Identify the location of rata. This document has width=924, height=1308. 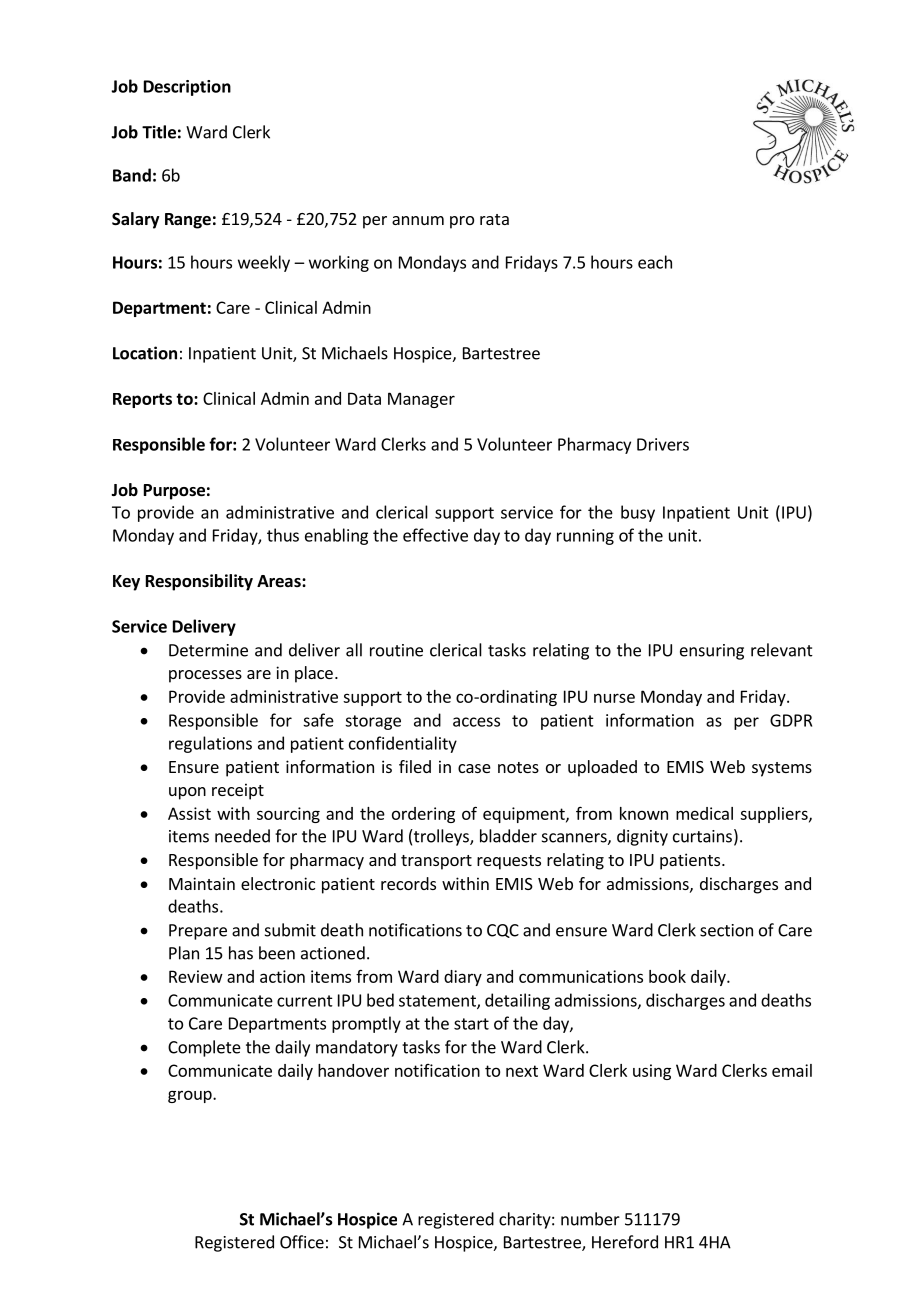
(494, 219).
